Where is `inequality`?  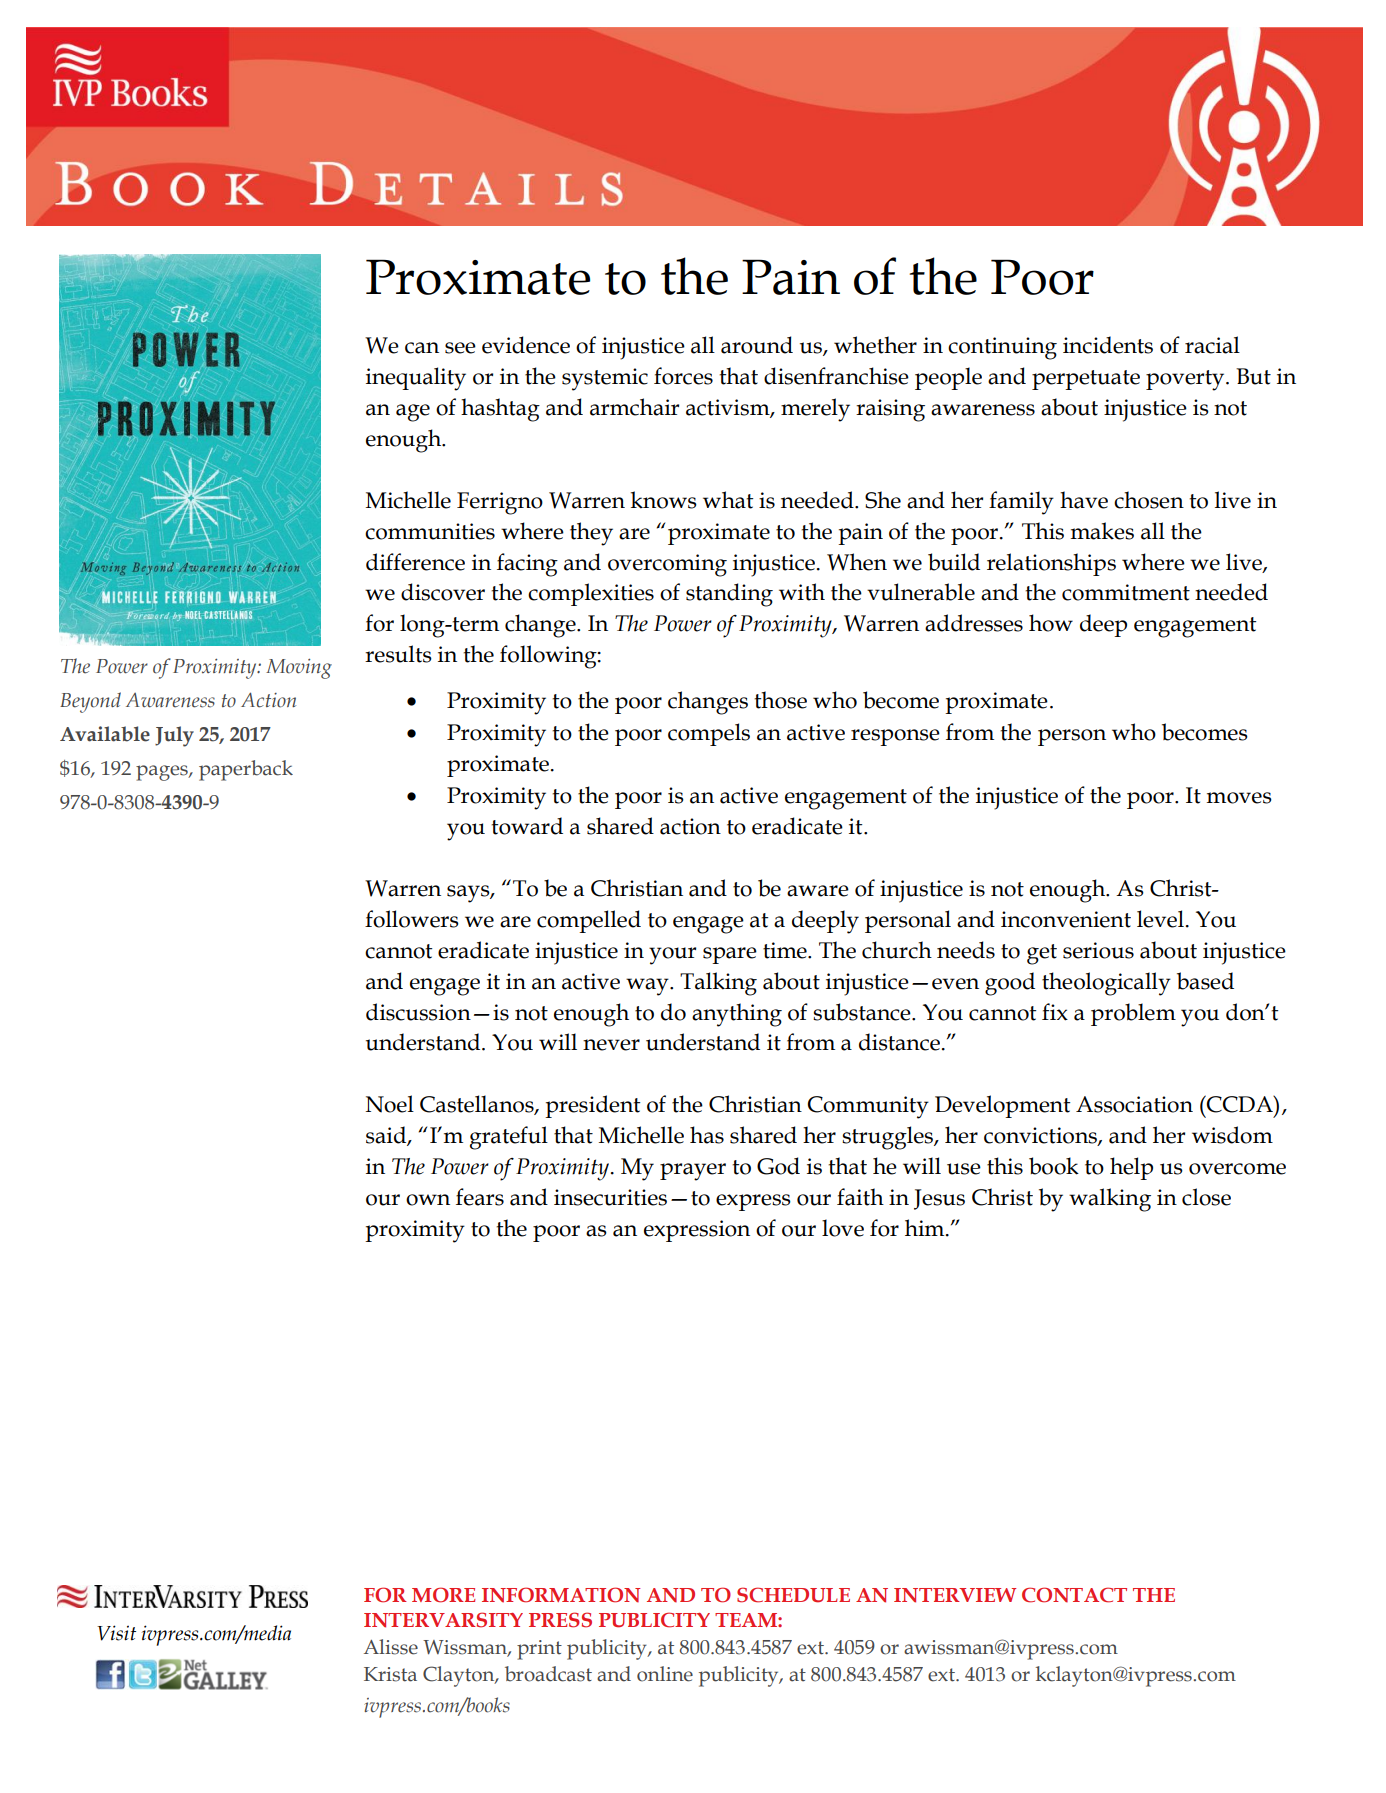
inequality is located at coordinates (416, 379).
